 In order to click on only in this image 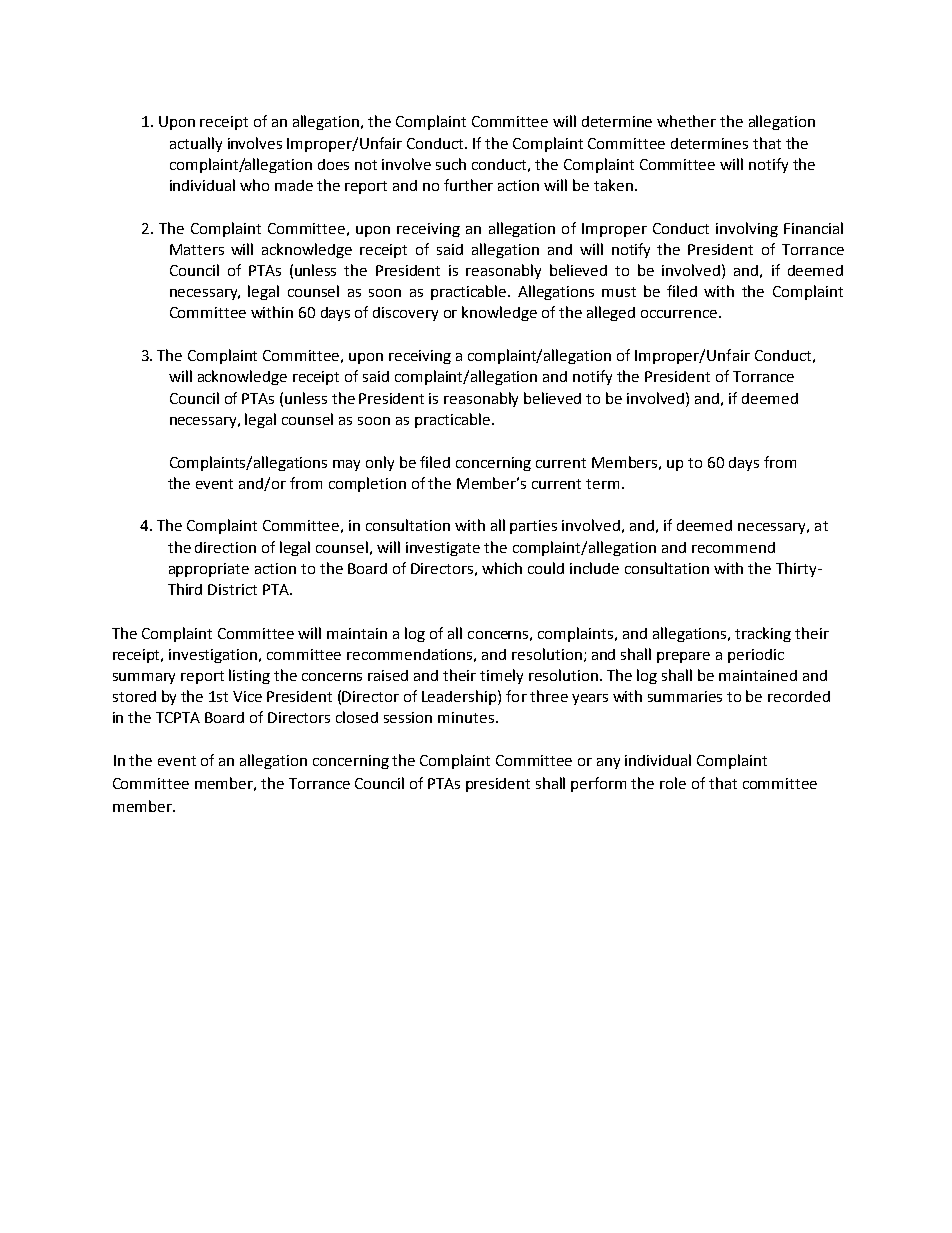, I will do `click(380, 463)`.
